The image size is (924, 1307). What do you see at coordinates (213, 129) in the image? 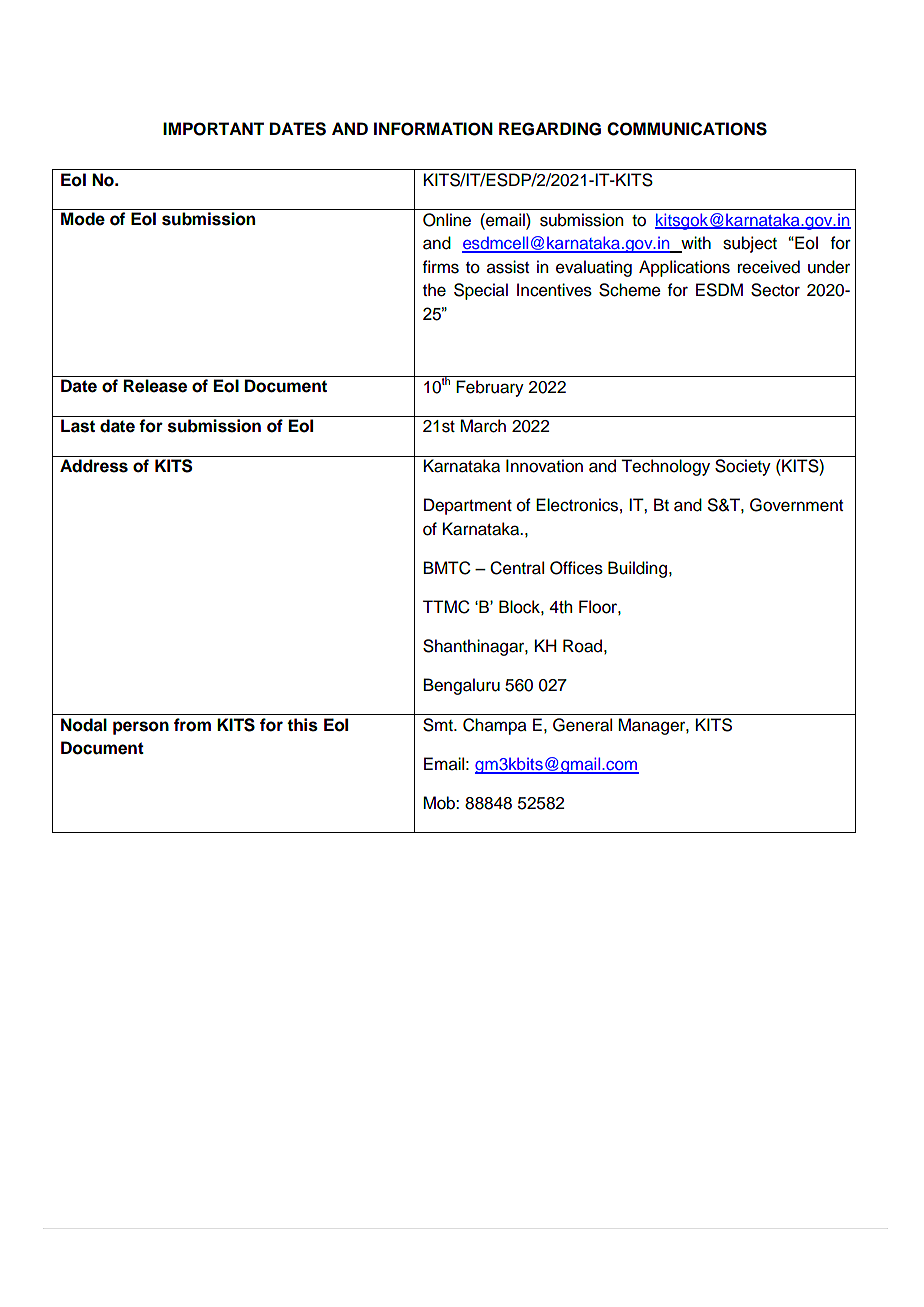
I see `IMPORTANT` at bounding box center [213, 129].
